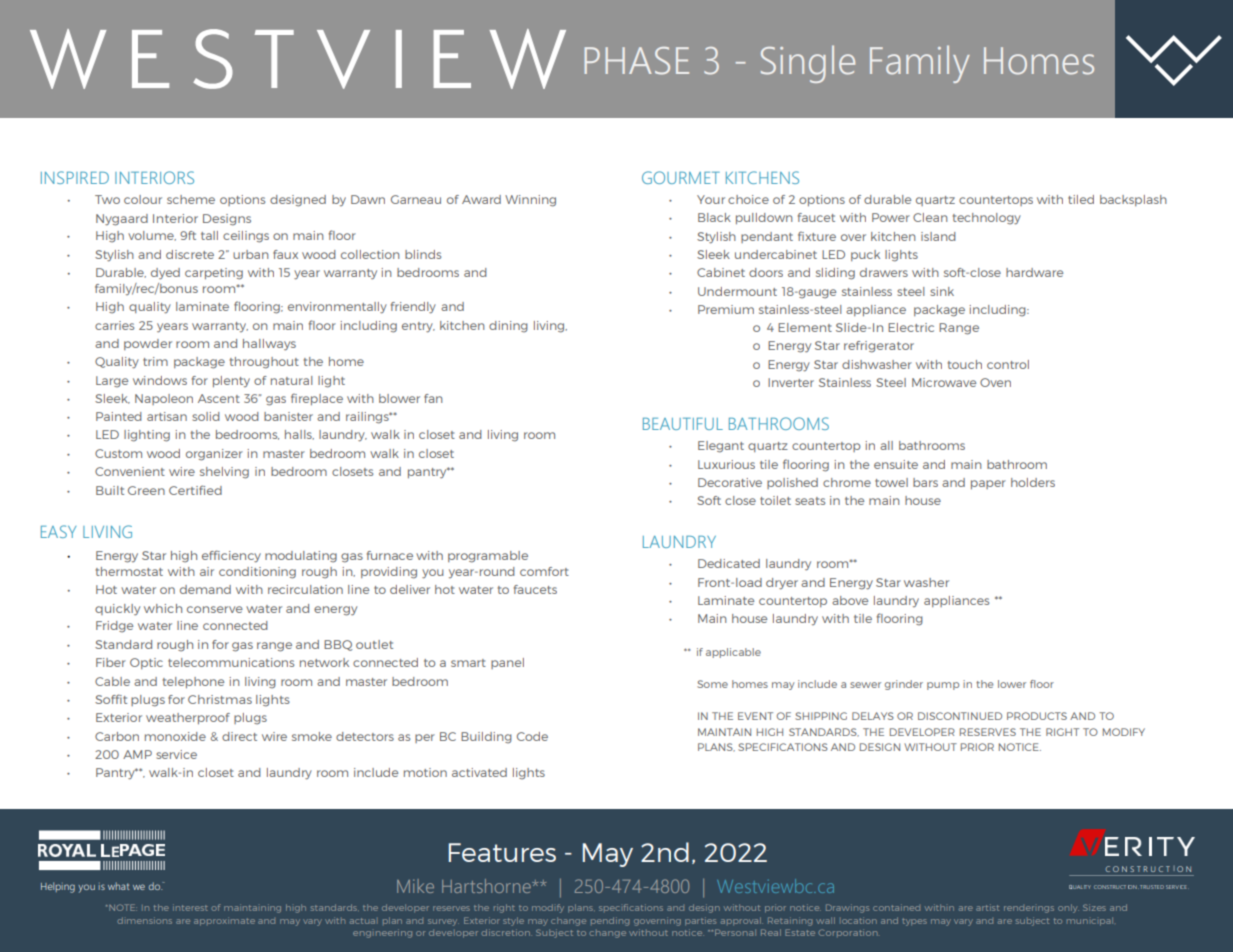 This document has width=1233, height=952. Describe the element at coordinates (190, 907) in the document. I see `interest` at that location.
